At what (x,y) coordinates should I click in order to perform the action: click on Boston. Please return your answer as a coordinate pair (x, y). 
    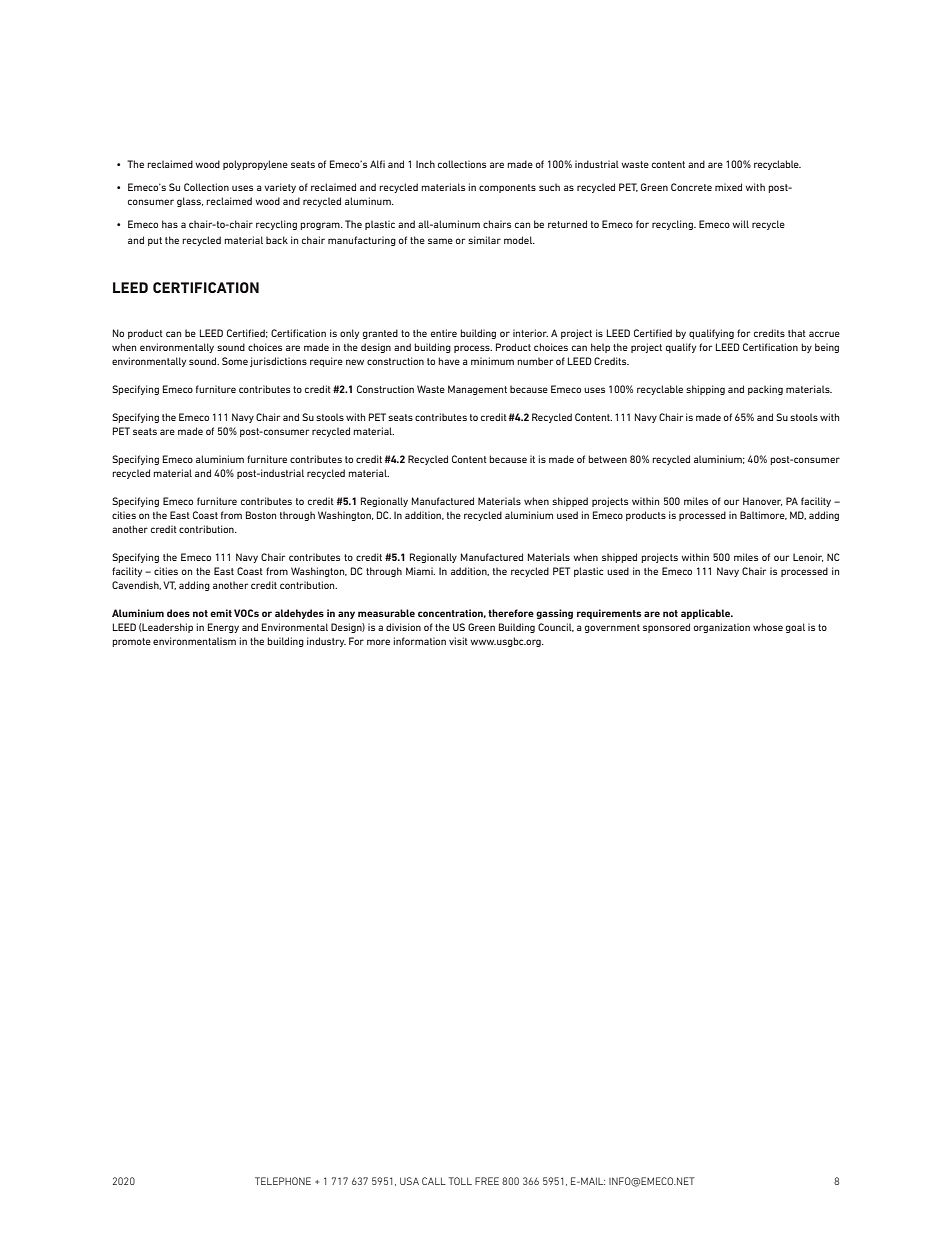
    Looking at the image, I should click on (261, 515).
